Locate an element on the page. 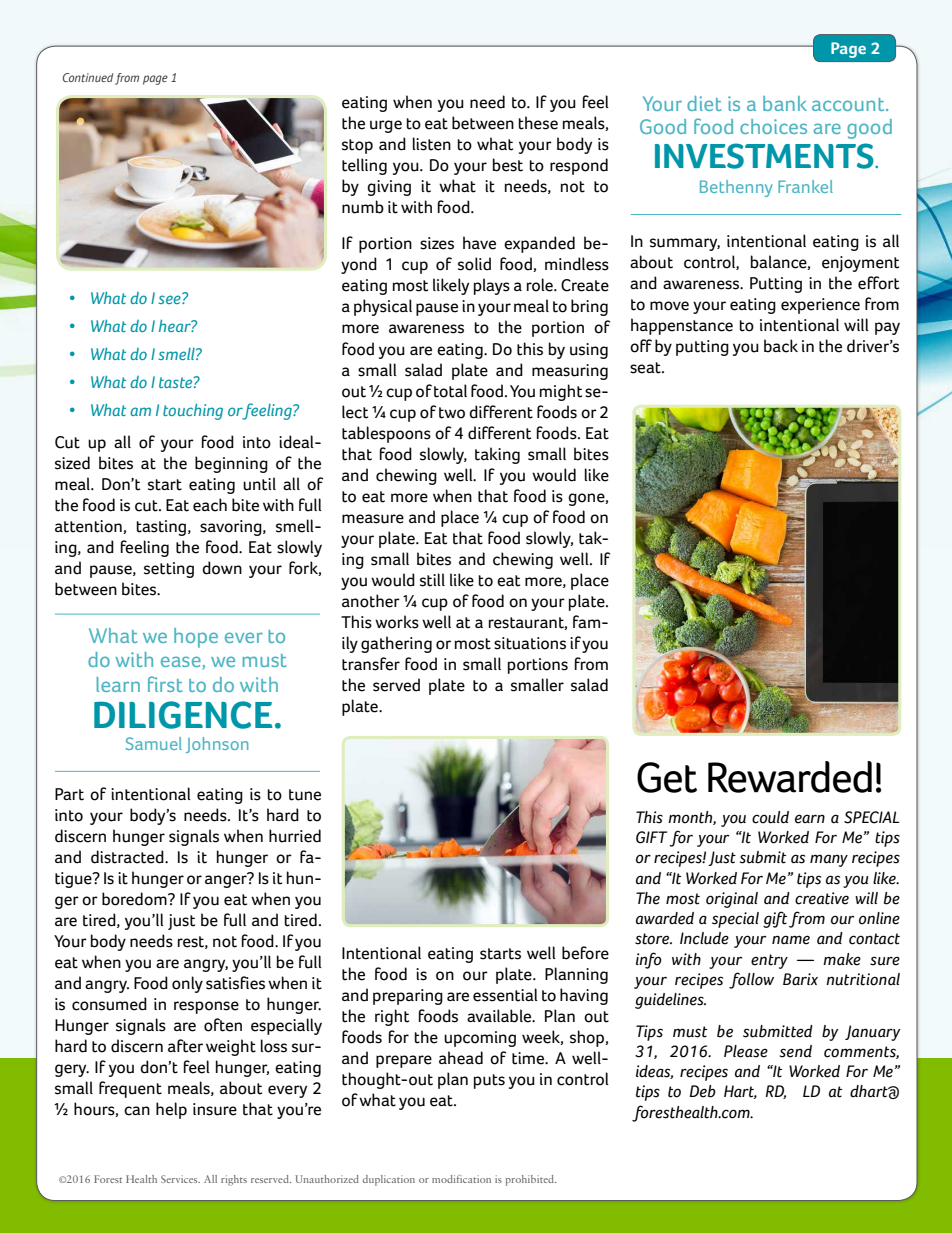  modification is located at coordinates (461, 1179).
